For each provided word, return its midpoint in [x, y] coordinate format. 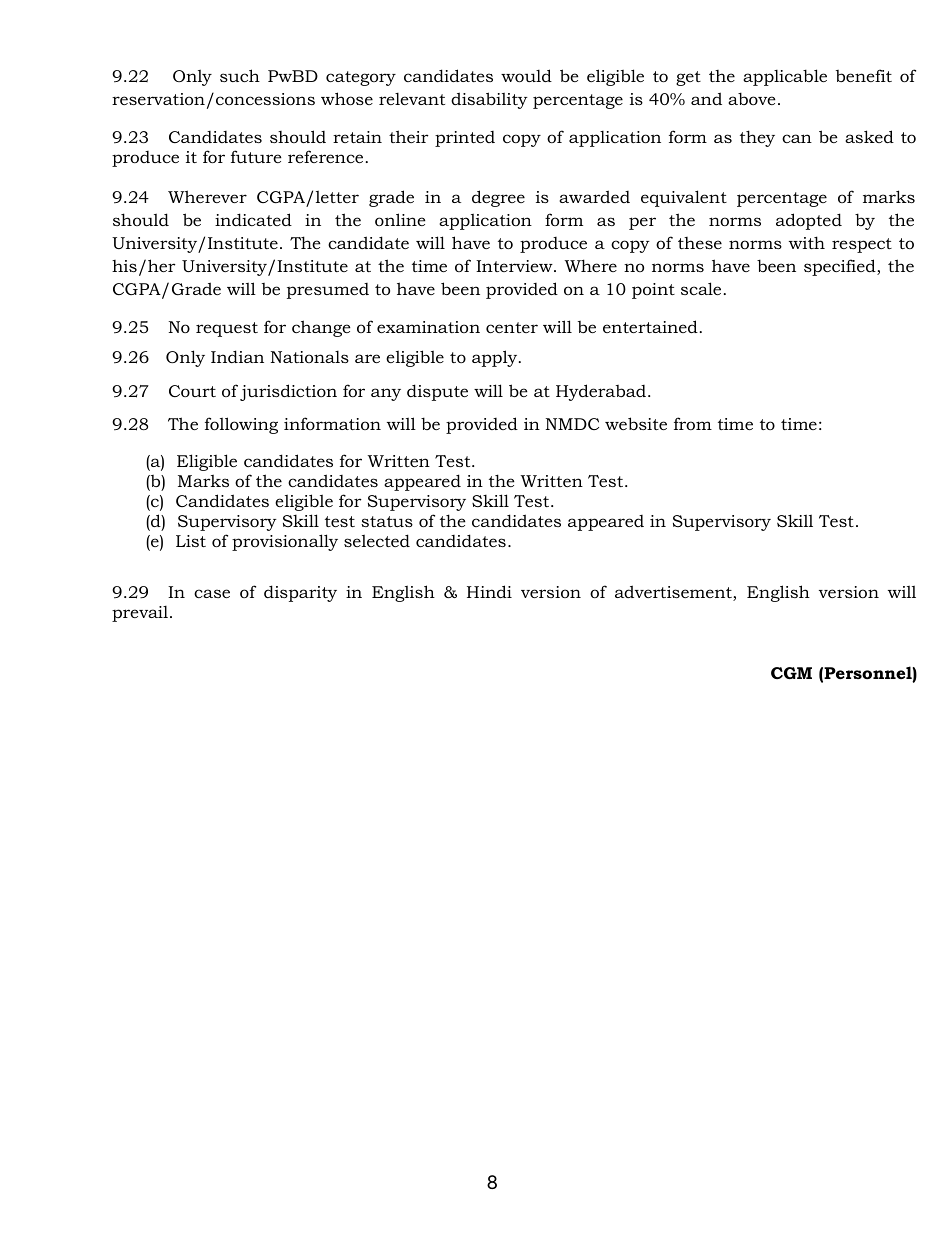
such [240, 75]
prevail [140, 614]
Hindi [489, 591]
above [752, 98]
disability [489, 100]
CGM [791, 673]
